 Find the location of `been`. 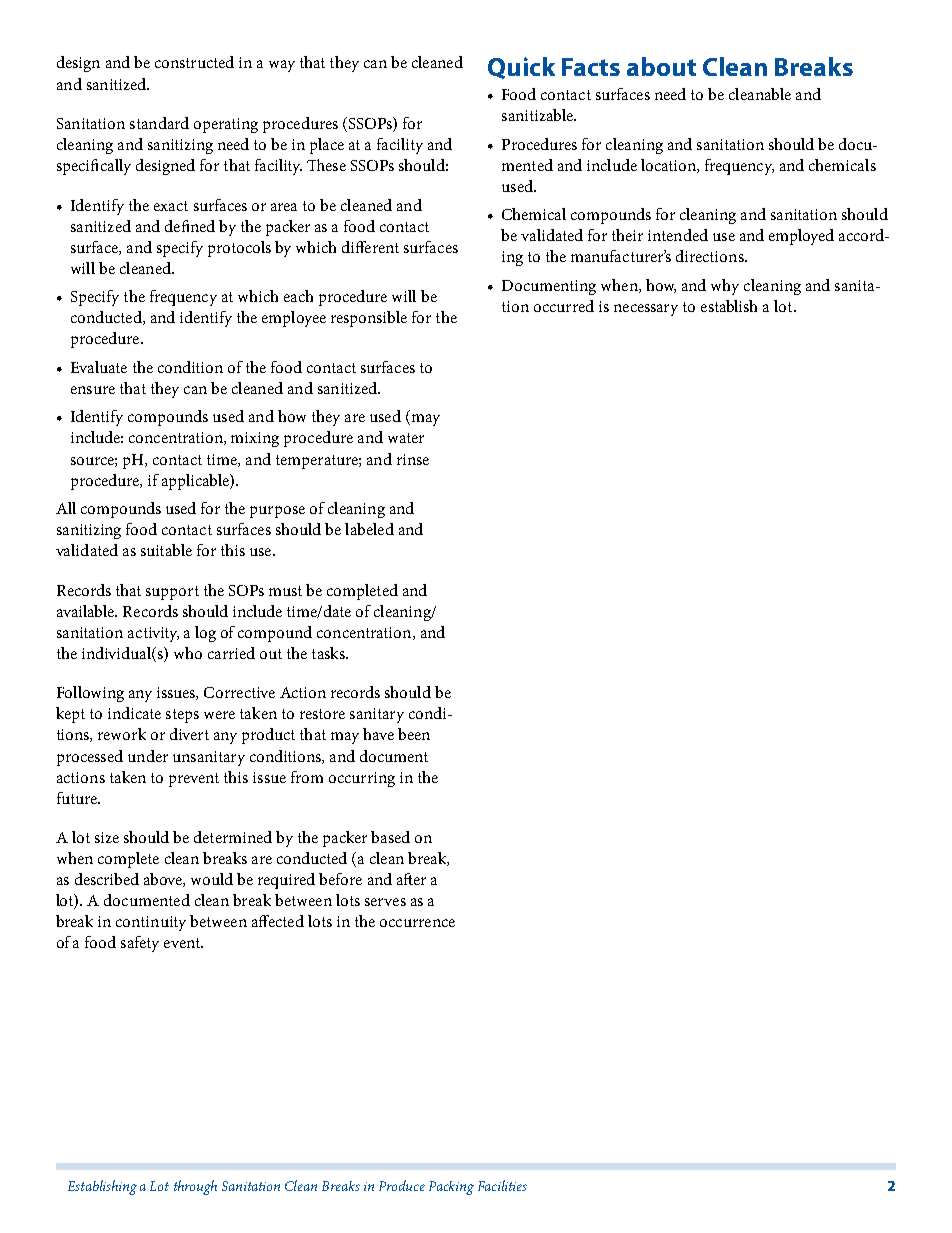

been is located at coordinates (414, 734).
